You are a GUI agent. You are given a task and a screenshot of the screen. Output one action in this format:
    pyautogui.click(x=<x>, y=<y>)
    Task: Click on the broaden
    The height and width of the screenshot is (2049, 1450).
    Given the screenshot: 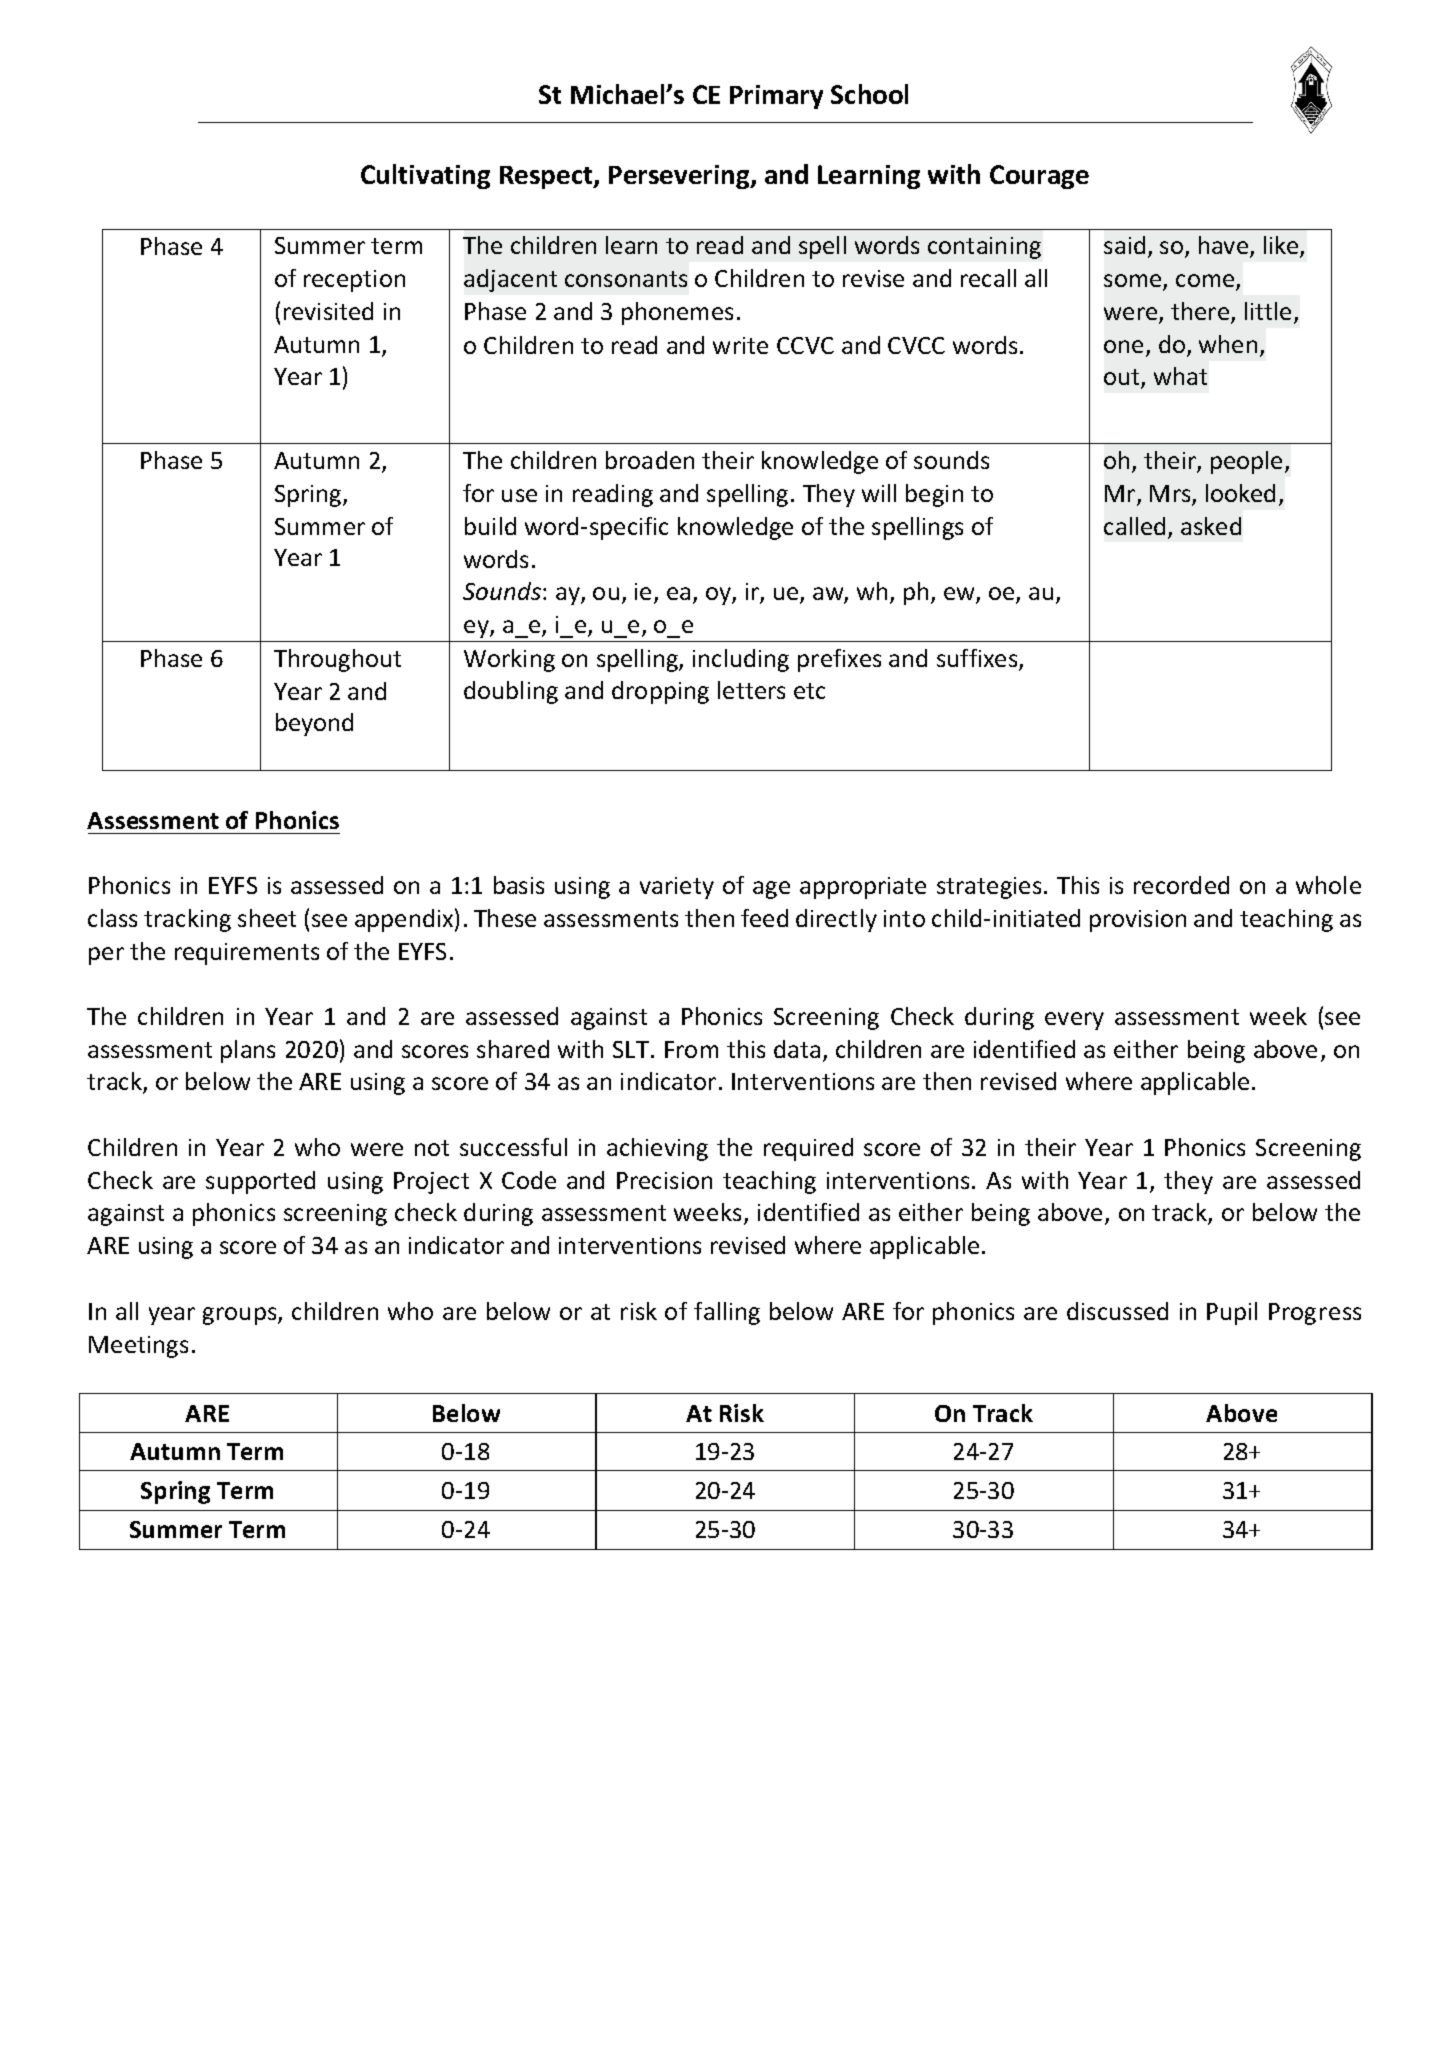 What is the action you would take?
    pyautogui.click(x=650, y=460)
